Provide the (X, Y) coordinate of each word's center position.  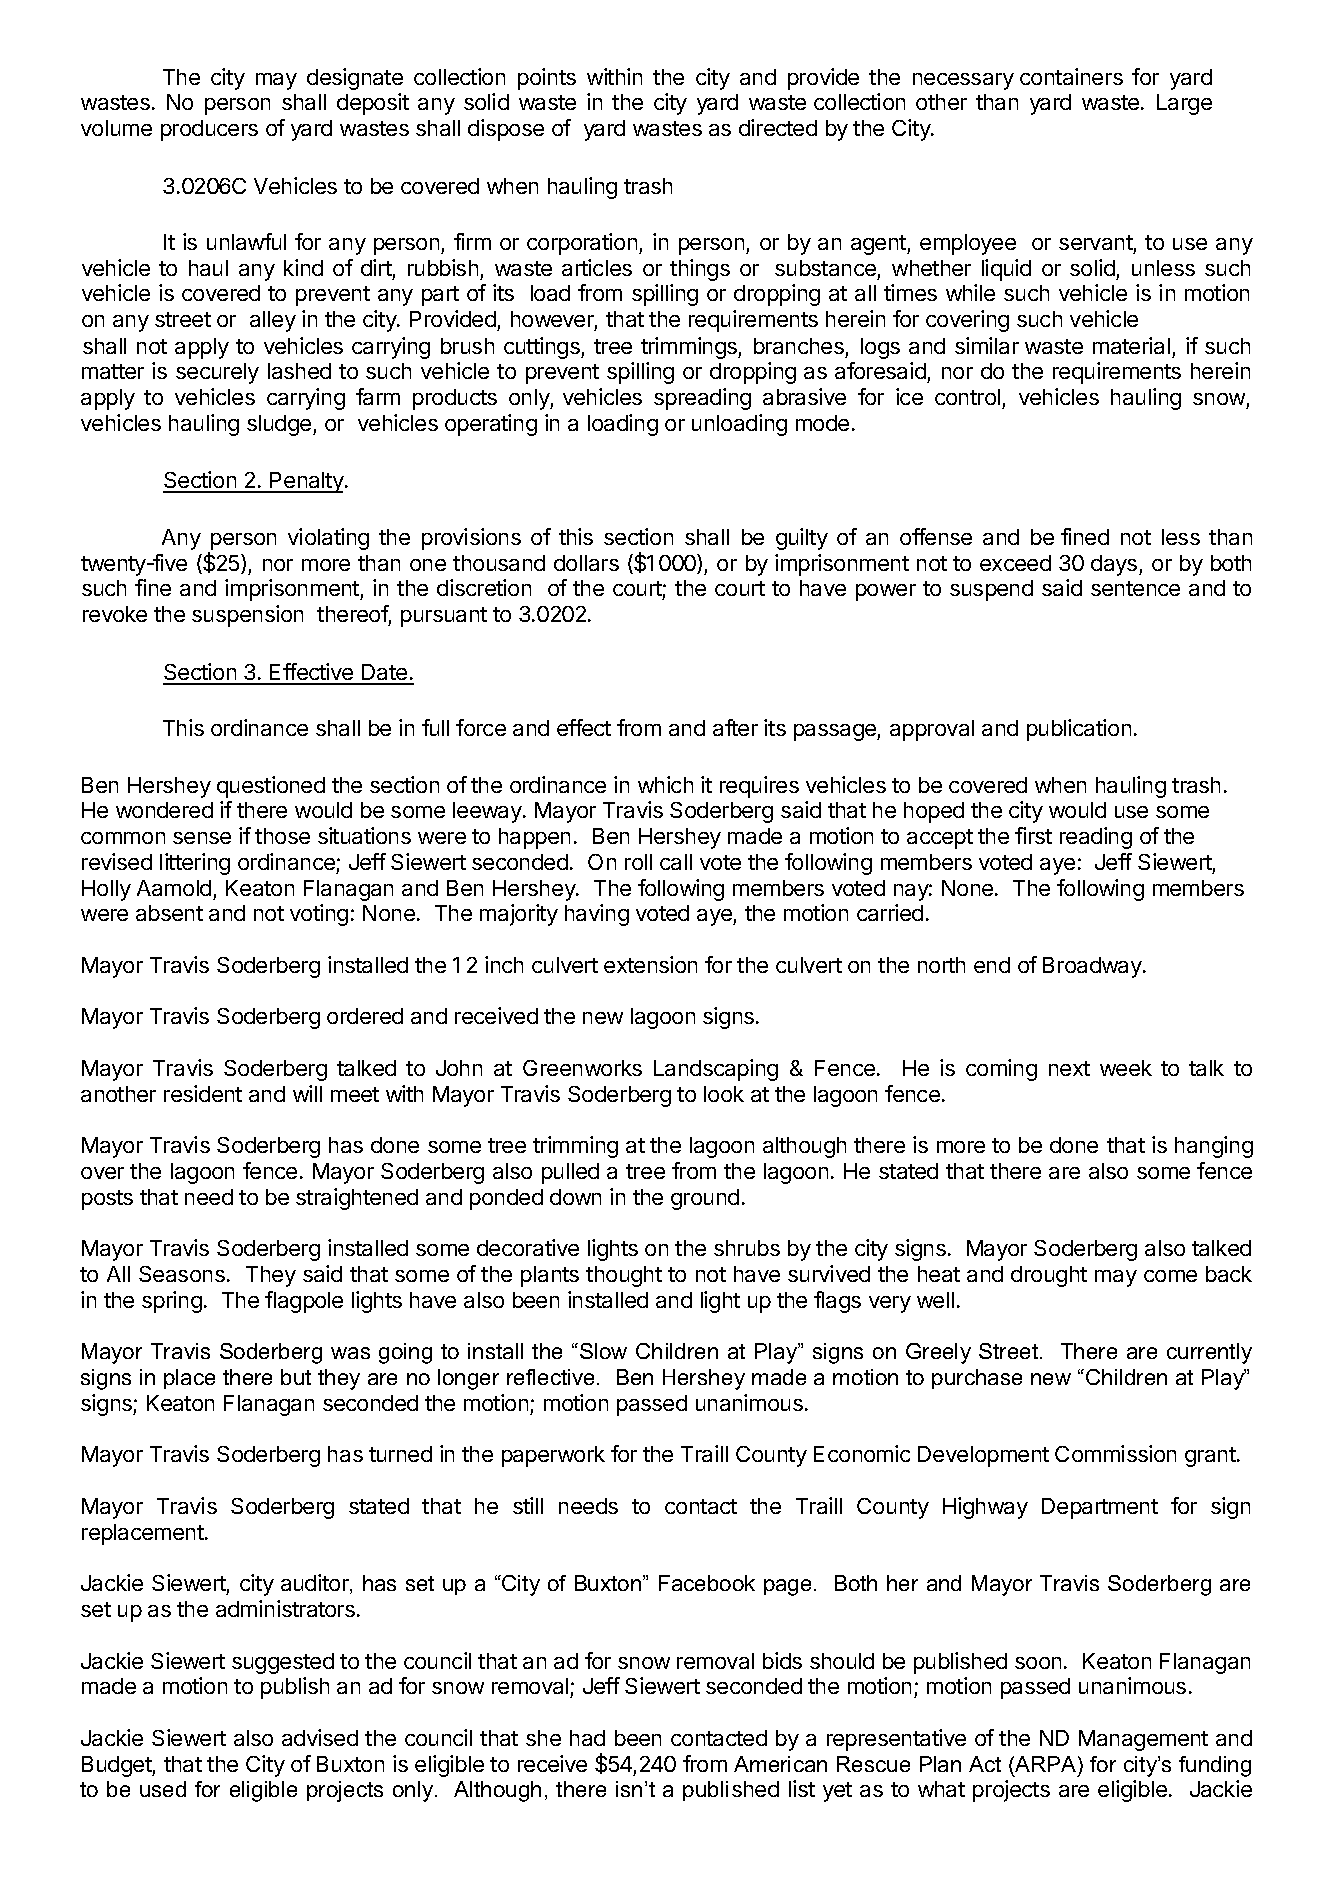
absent (169, 913)
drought (1049, 1276)
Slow (603, 1351)
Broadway (1093, 967)
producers (209, 130)
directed (778, 127)
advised (320, 1737)
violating (328, 539)
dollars (586, 563)
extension (650, 964)
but (296, 1377)
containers (1071, 76)
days (1115, 565)
